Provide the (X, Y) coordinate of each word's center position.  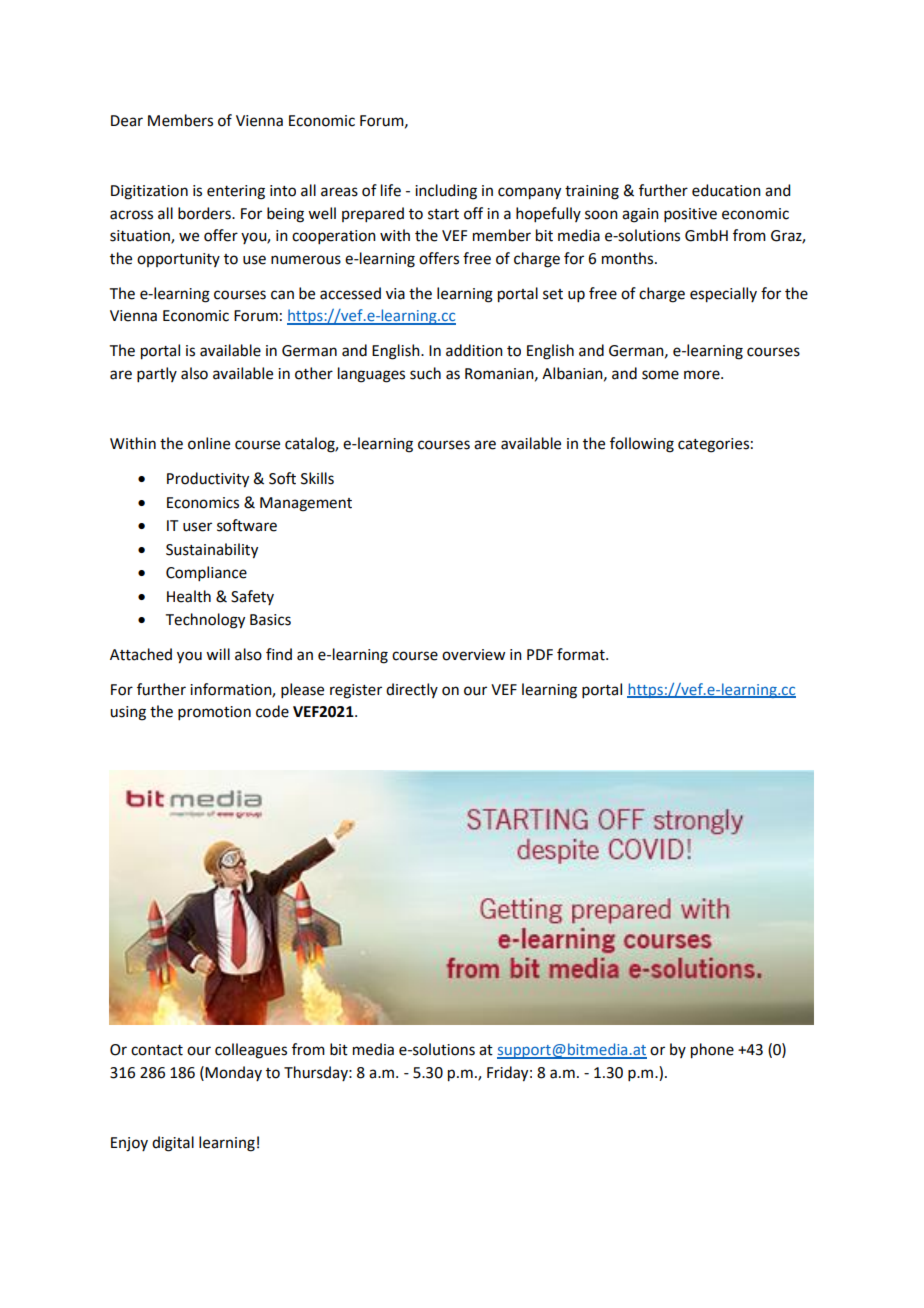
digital (173, 1144)
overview (473, 655)
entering (236, 192)
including (446, 192)
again (640, 215)
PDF (540, 654)
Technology (205, 621)
